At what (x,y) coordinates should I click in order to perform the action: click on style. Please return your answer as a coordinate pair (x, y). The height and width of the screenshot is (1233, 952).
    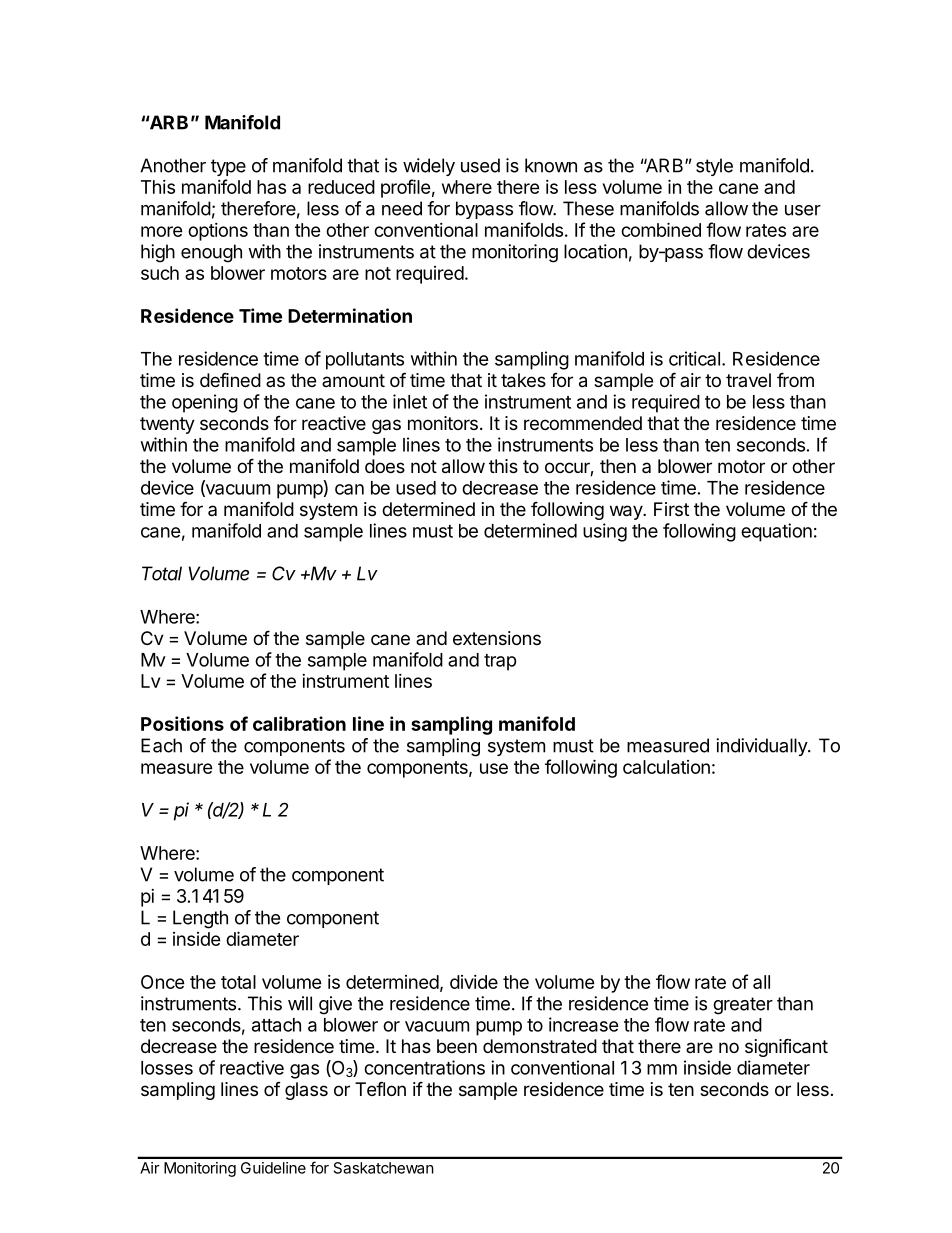
    Looking at the image, I should click on (714, 167).
